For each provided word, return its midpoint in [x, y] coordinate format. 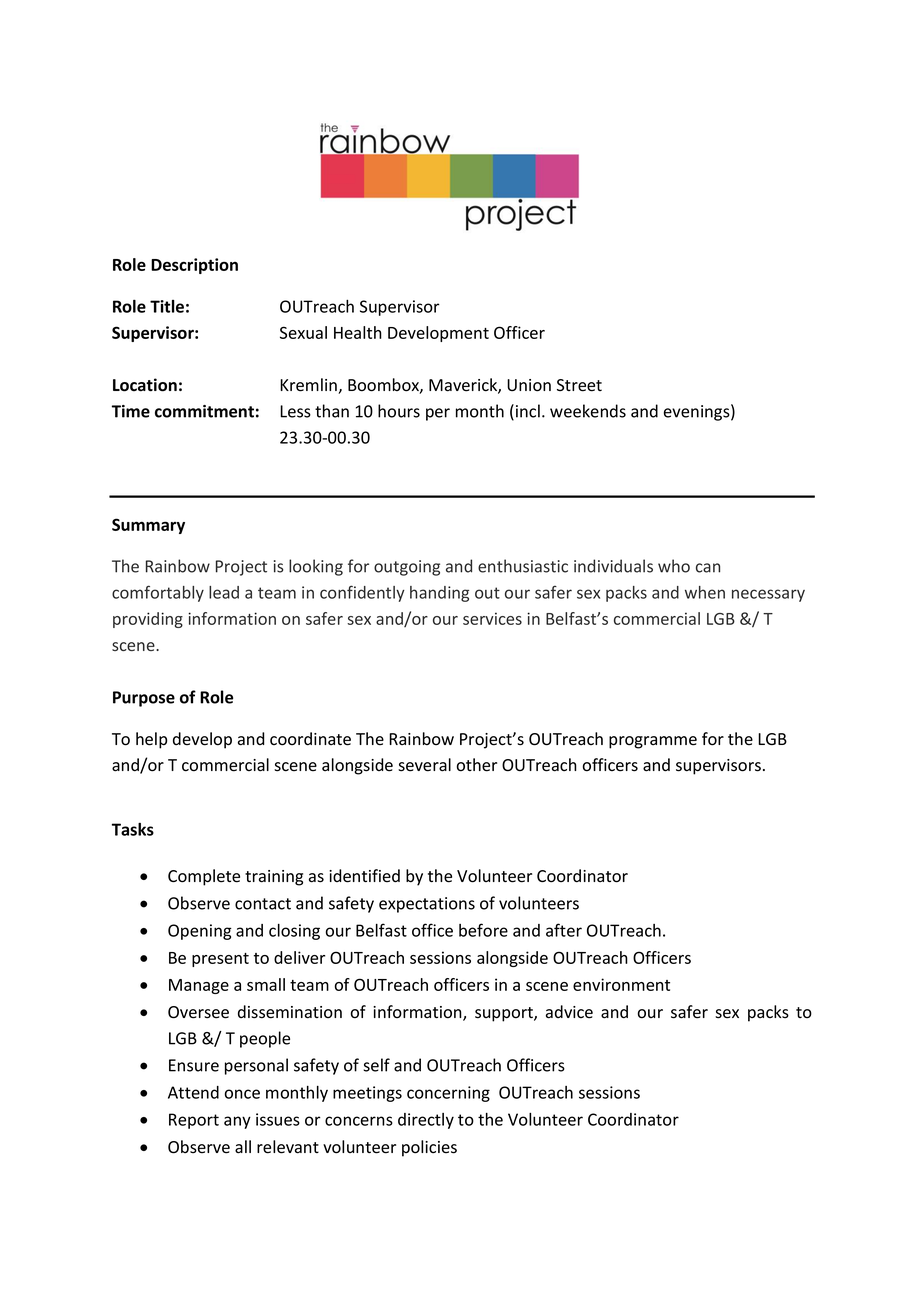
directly [426, 1121]
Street [579, 385]
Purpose [144, 699]
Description [194, 266]
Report [194, 1121]
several [424, 765]
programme [653, 742]
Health [358, 332]
